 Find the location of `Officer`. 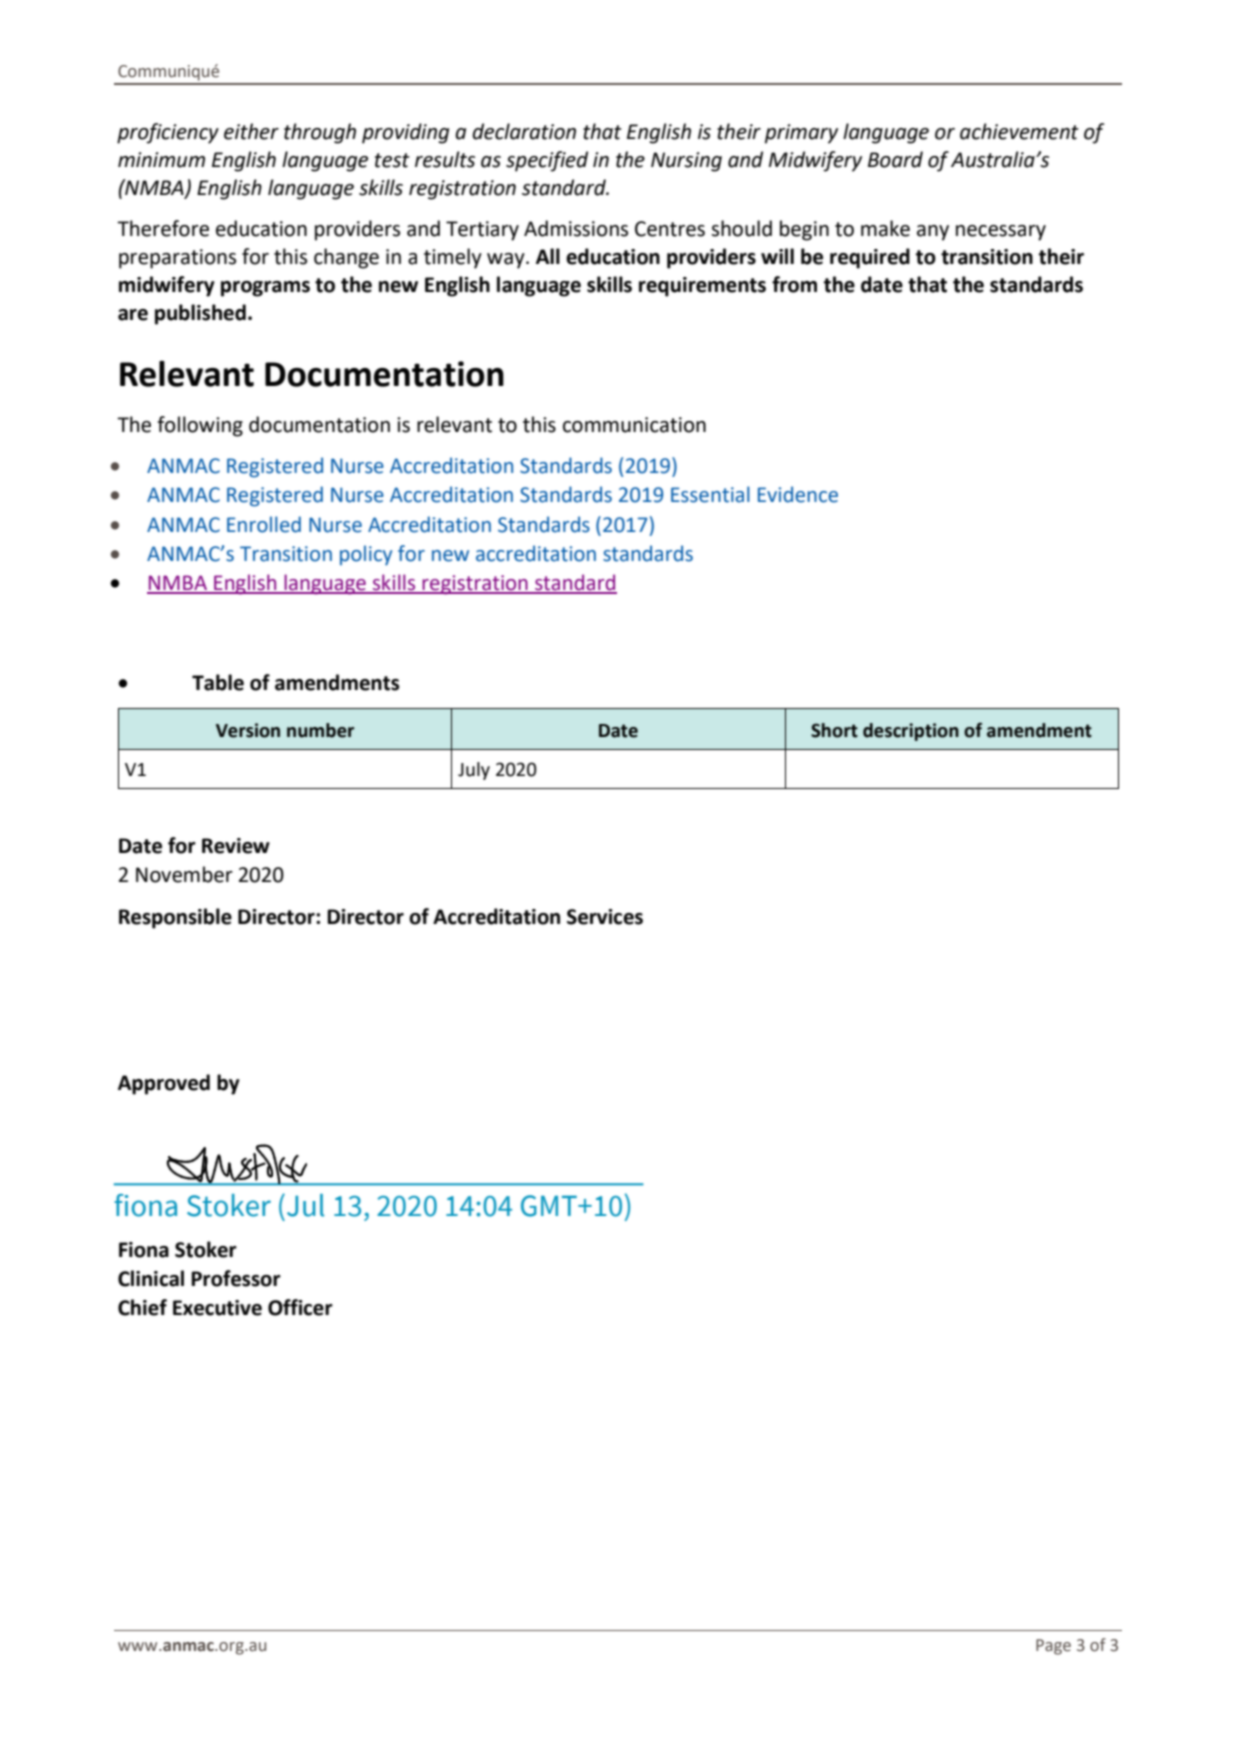

Officer is located at coordinates (300, 1307).
